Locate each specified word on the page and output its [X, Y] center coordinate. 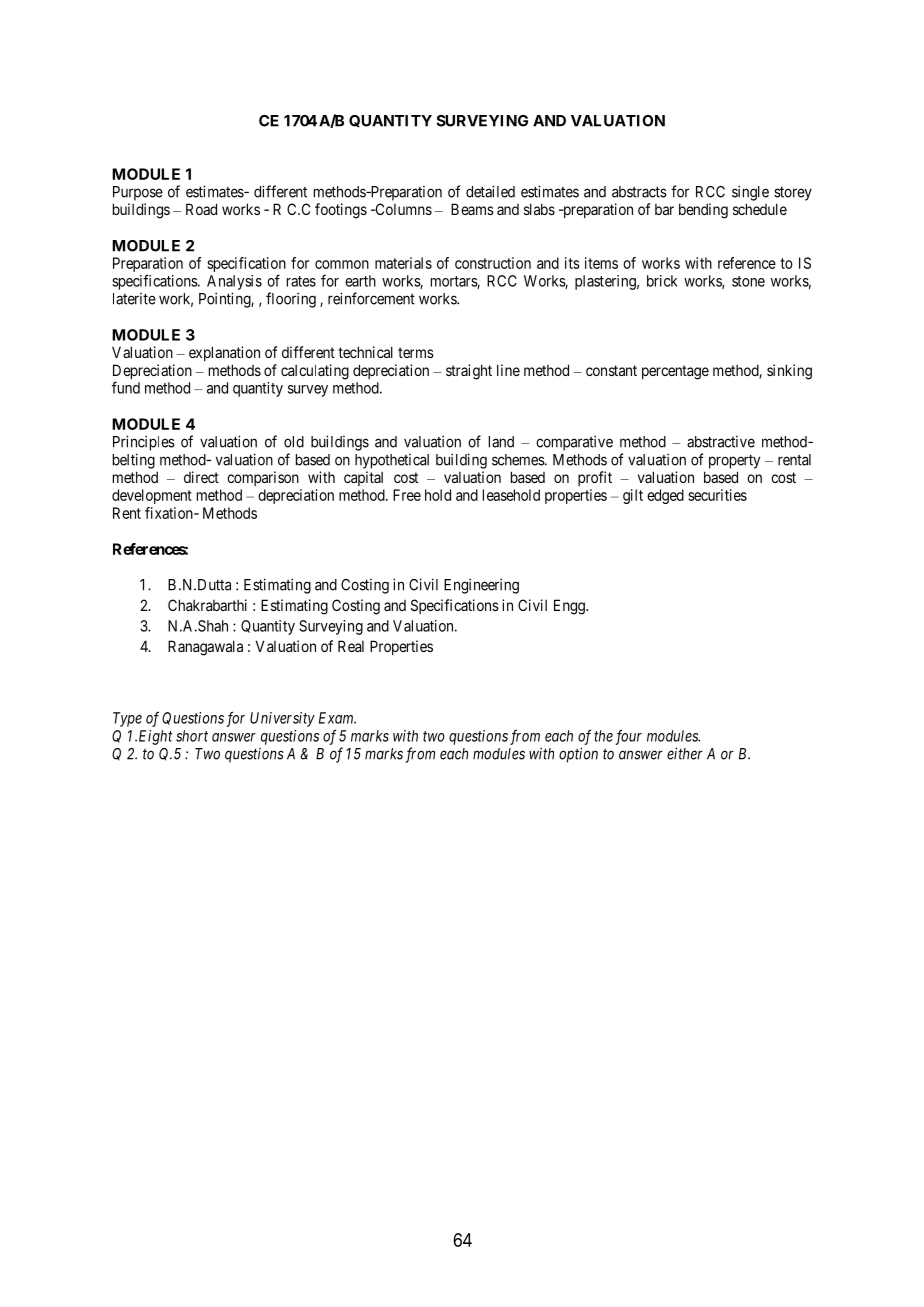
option [578, 755]
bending [703, 211]
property [734, 461]
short [192, 736]
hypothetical [392, 461]
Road [201, 209]
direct [201, 477]
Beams [472, 209]
